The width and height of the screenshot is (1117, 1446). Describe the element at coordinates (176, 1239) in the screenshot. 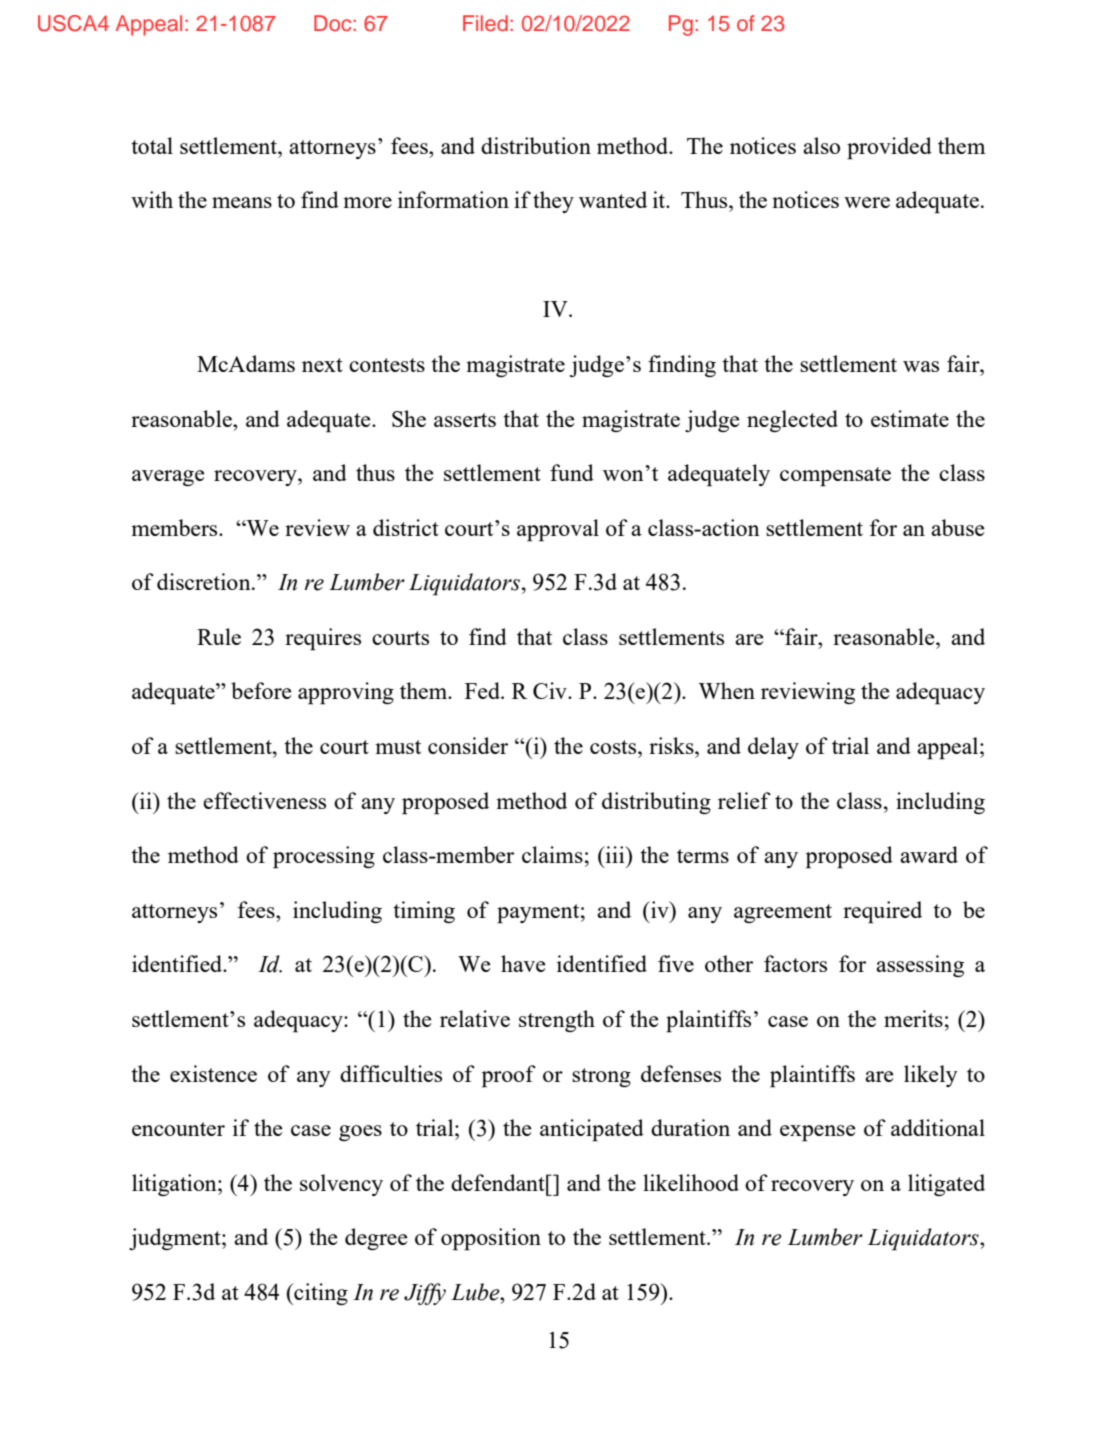

I see `judgment` at that location.
